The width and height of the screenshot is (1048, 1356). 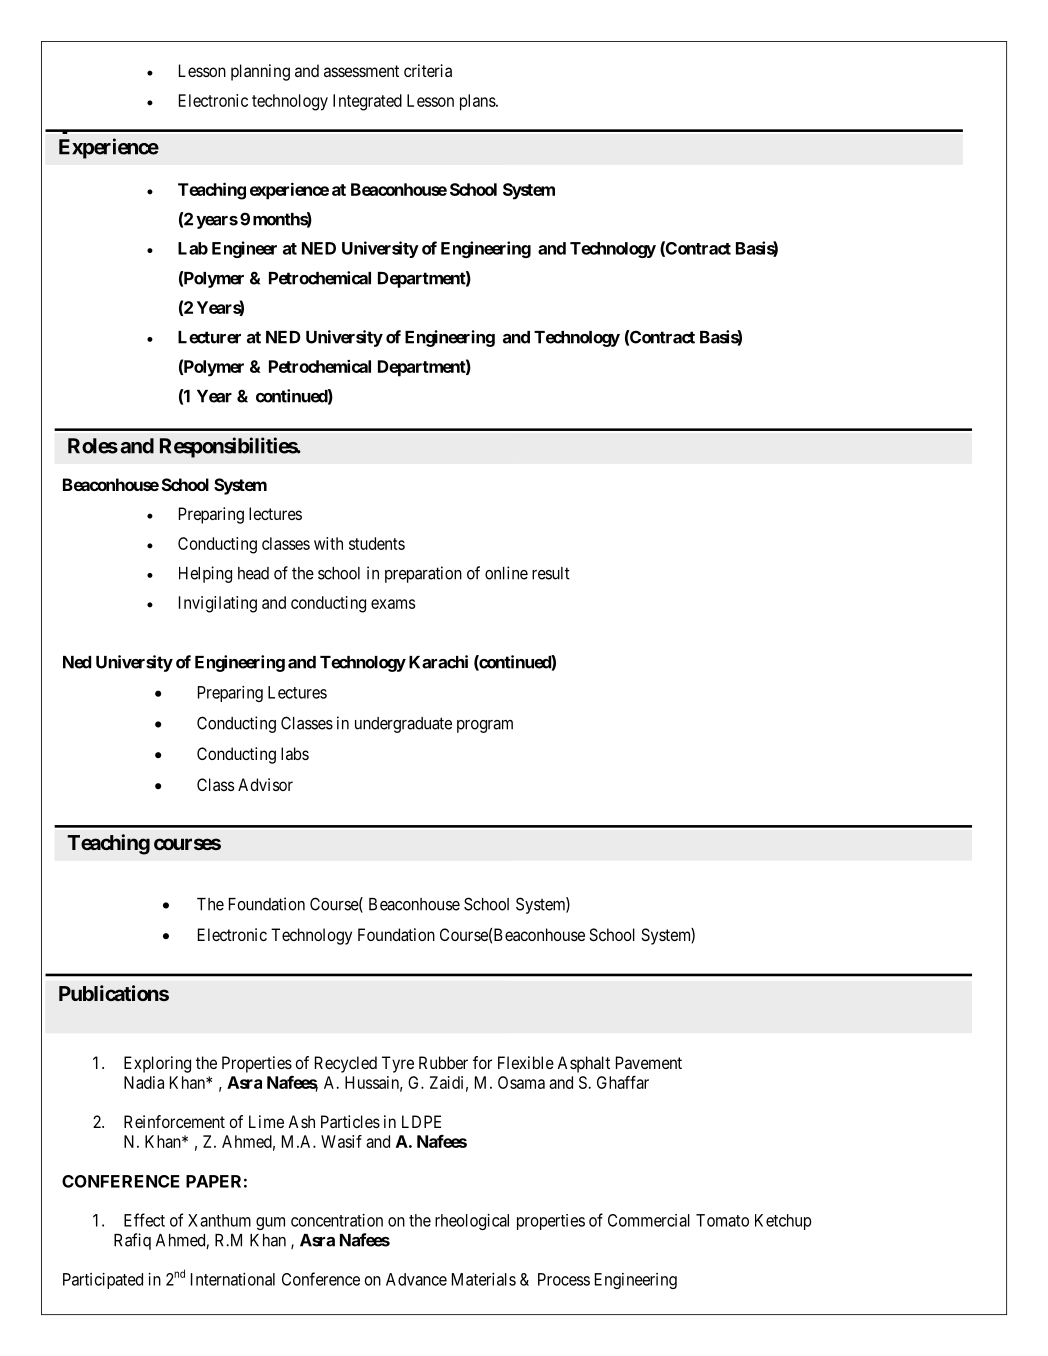 What do you see at coordinates (428, 70) in the screenshot?
I see `criteria` at bounding box center [428, 70].
